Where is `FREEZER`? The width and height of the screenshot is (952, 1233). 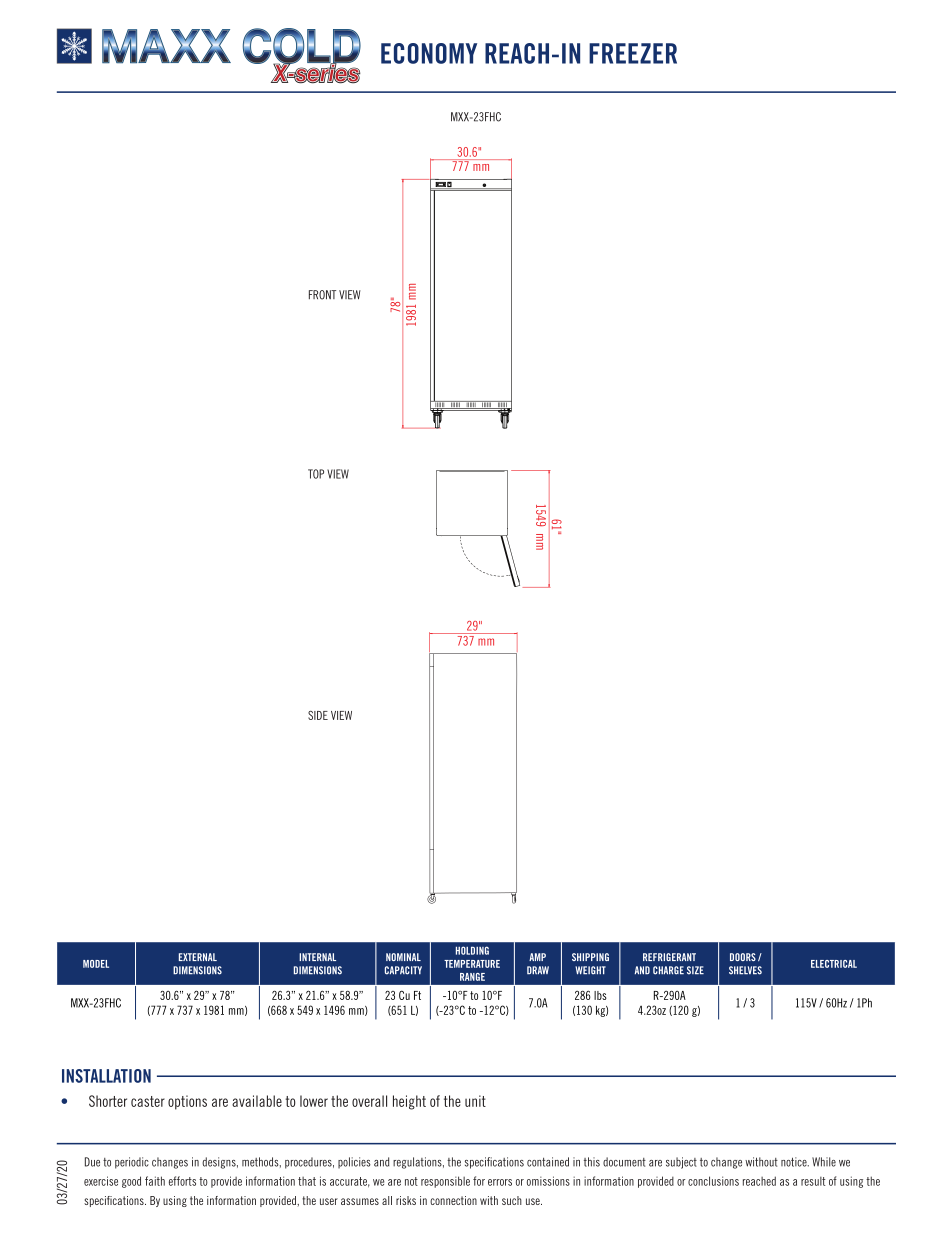 FREEZER is located at coordinates (633, 53).
